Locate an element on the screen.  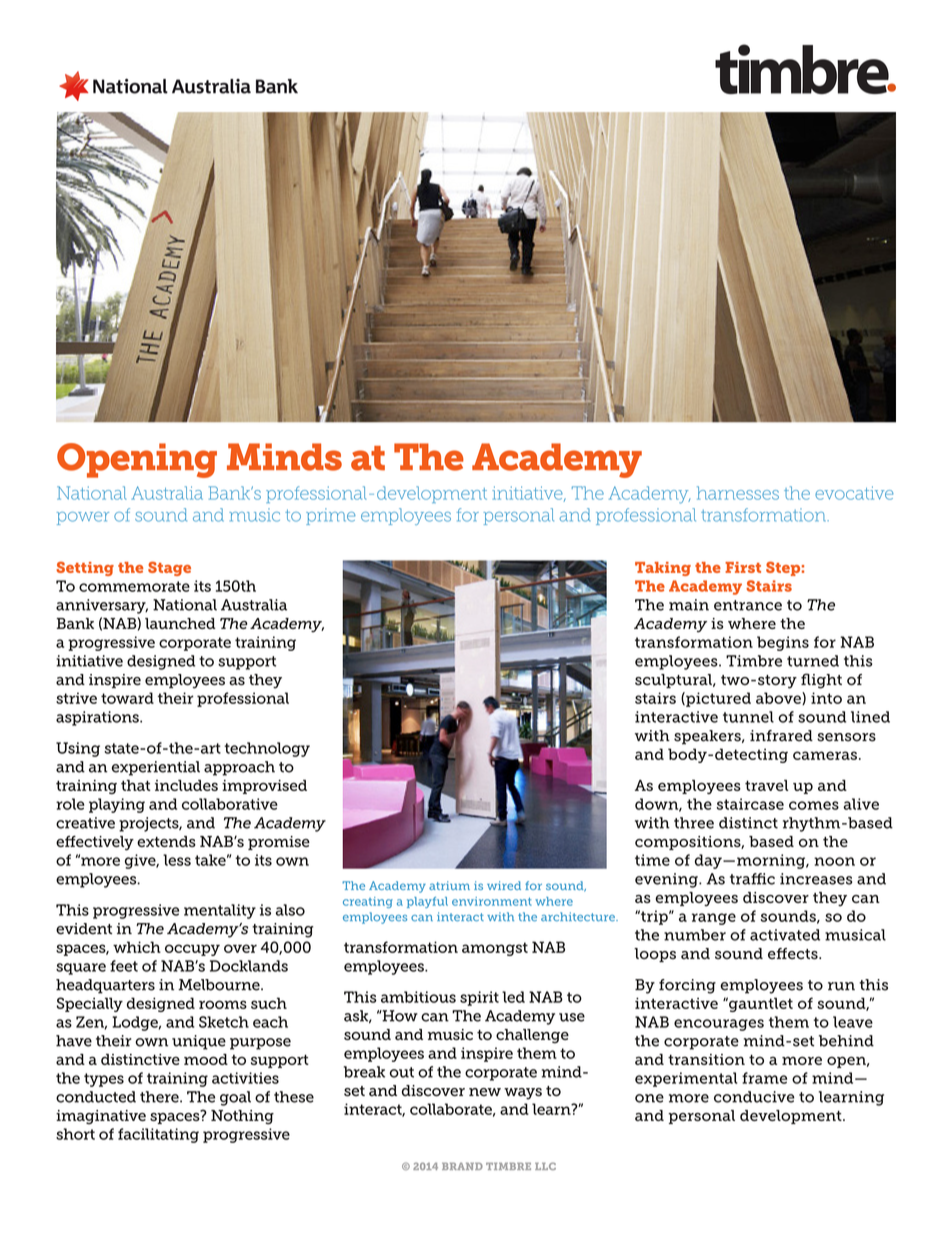
harnesses is located at coordinates (738, 493).
